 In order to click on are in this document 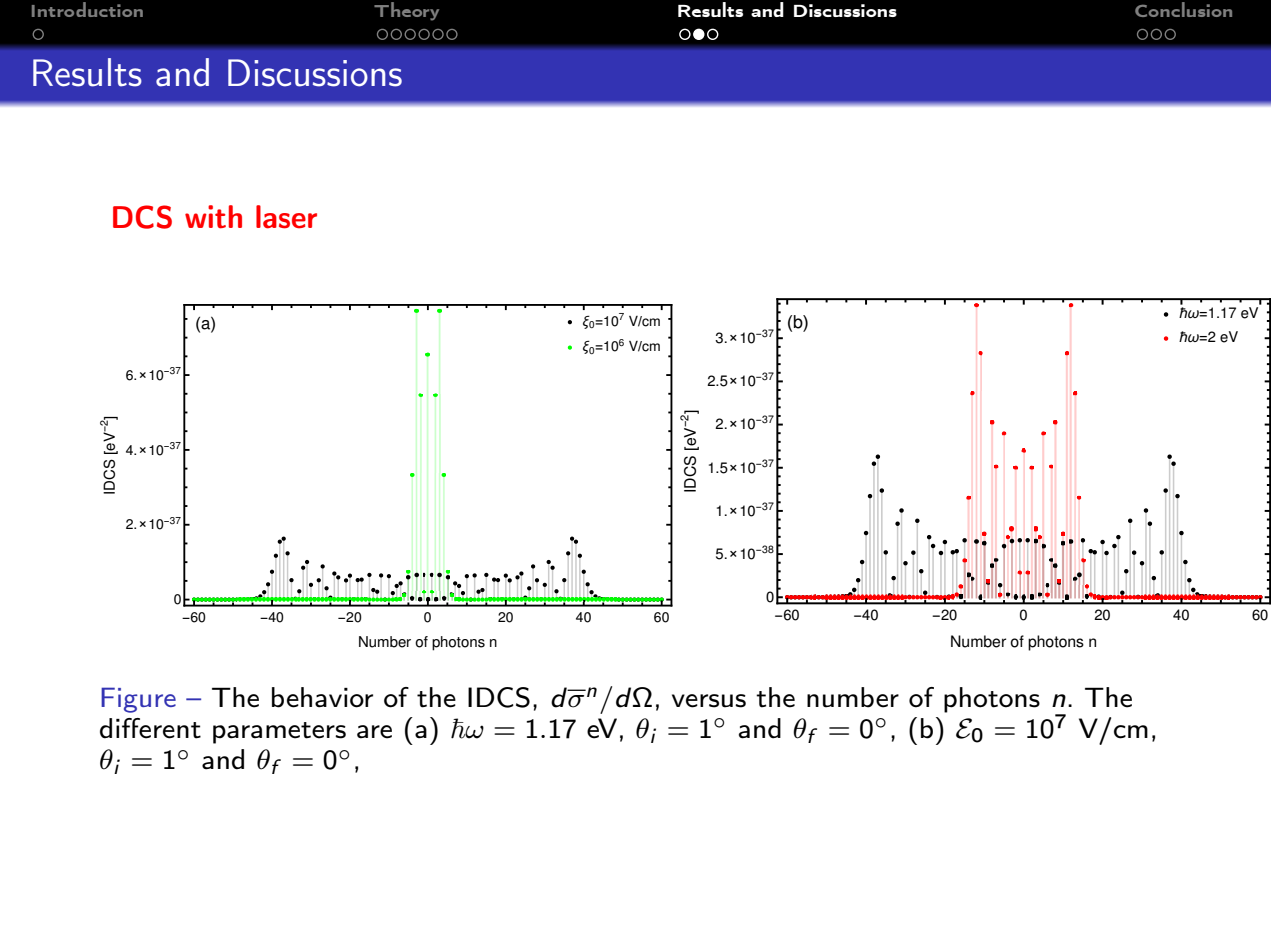, I will do `click(374, 732)`.
